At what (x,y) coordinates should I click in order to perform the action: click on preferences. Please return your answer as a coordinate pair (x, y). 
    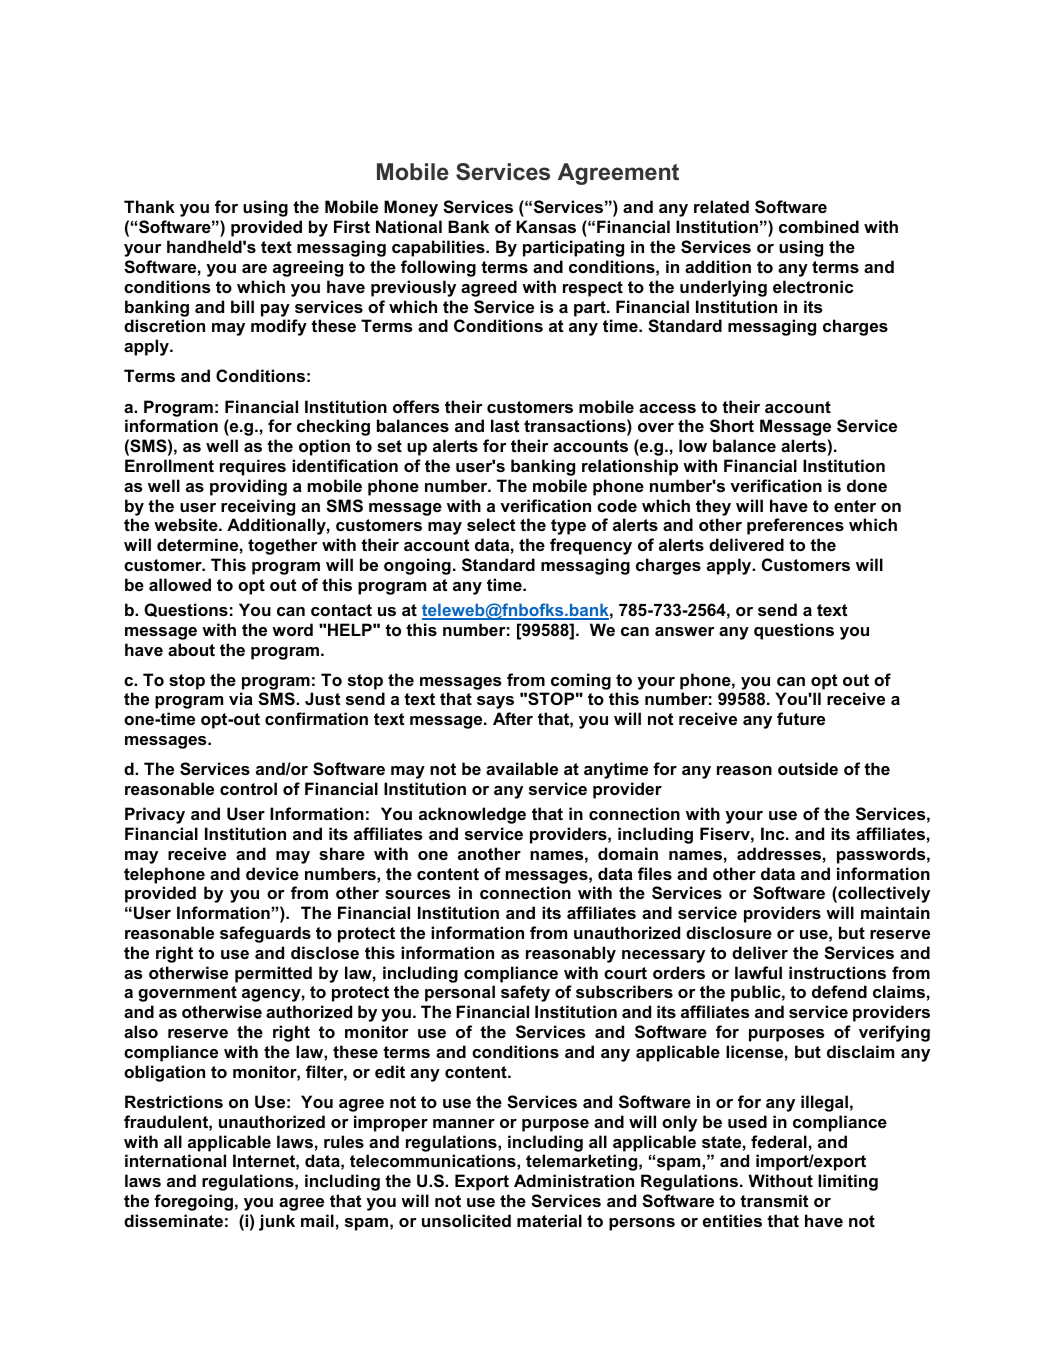
    Looking at the image, I should click on (795, 526).
